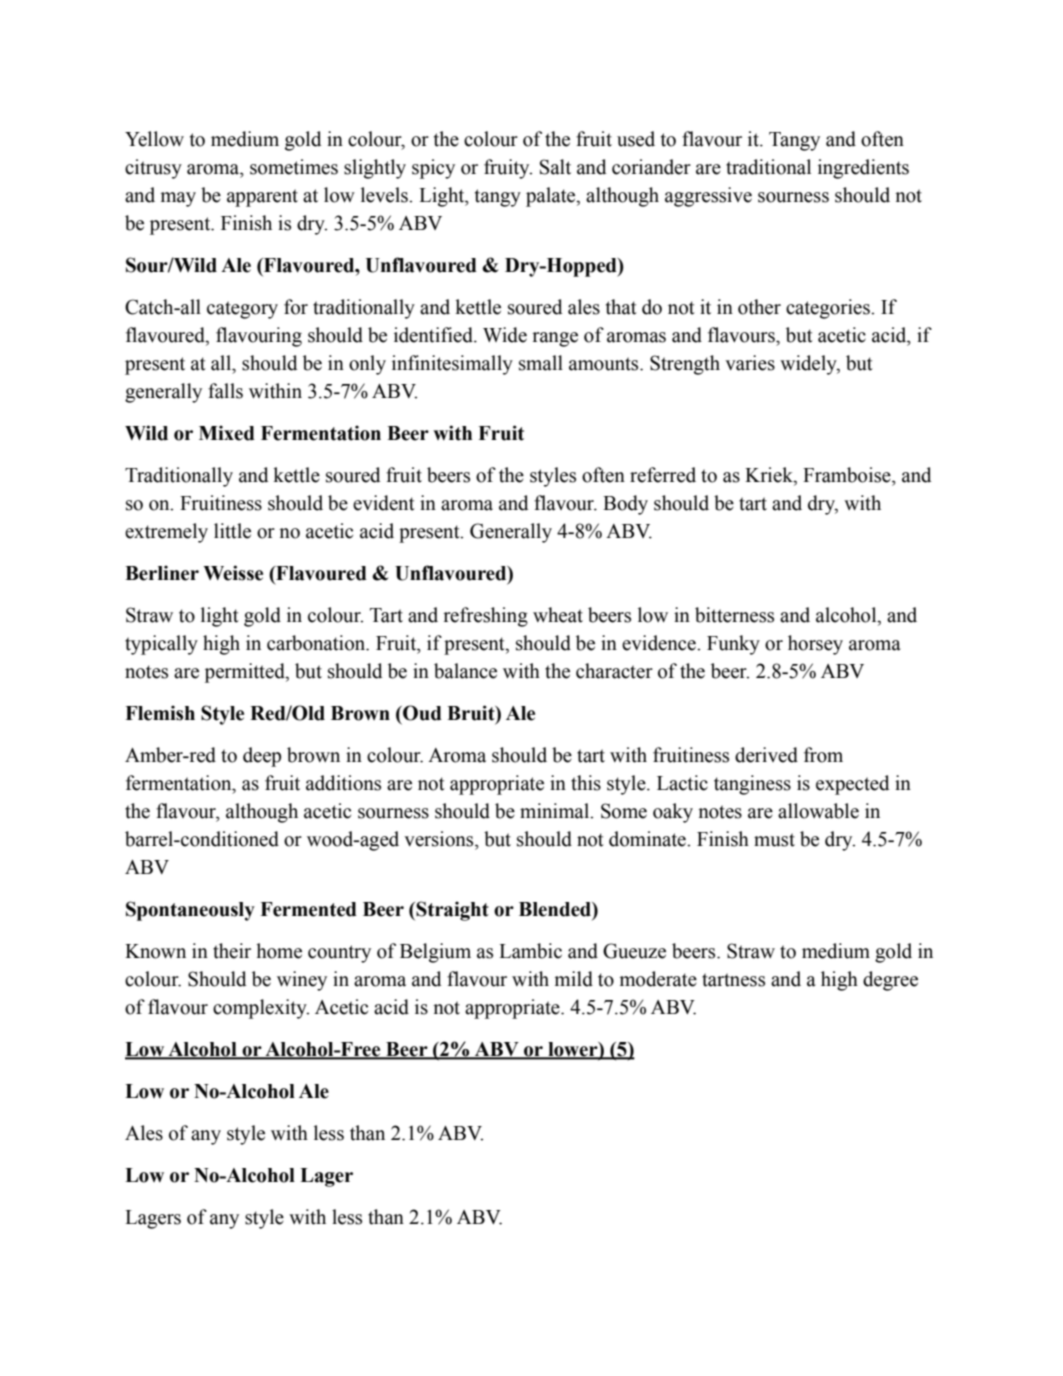  Describe the element at coordinates (232, 531) in the image. I see `little` at that location.
